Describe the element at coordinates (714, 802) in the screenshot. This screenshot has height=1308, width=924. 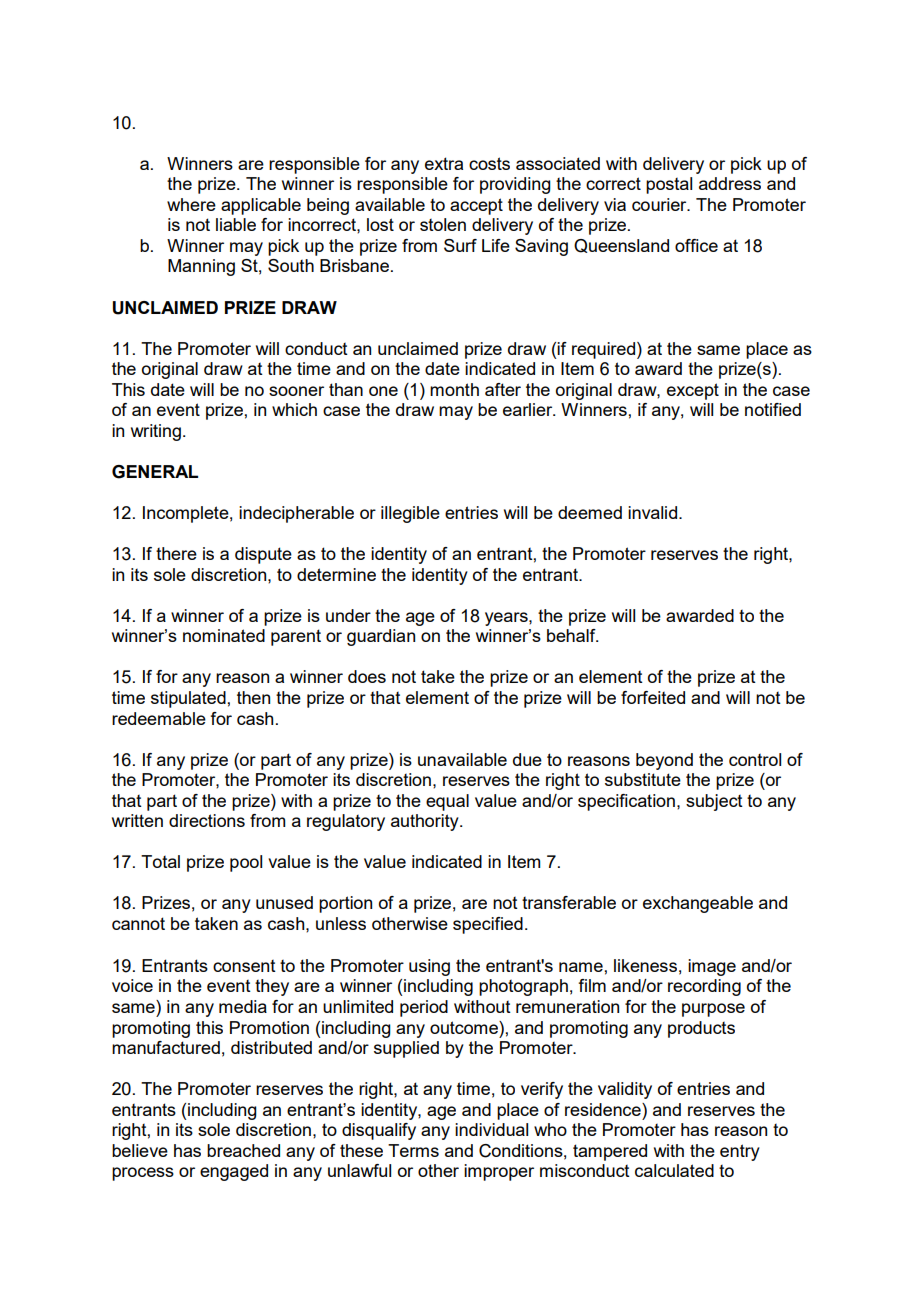
I see `subject` at that location.
